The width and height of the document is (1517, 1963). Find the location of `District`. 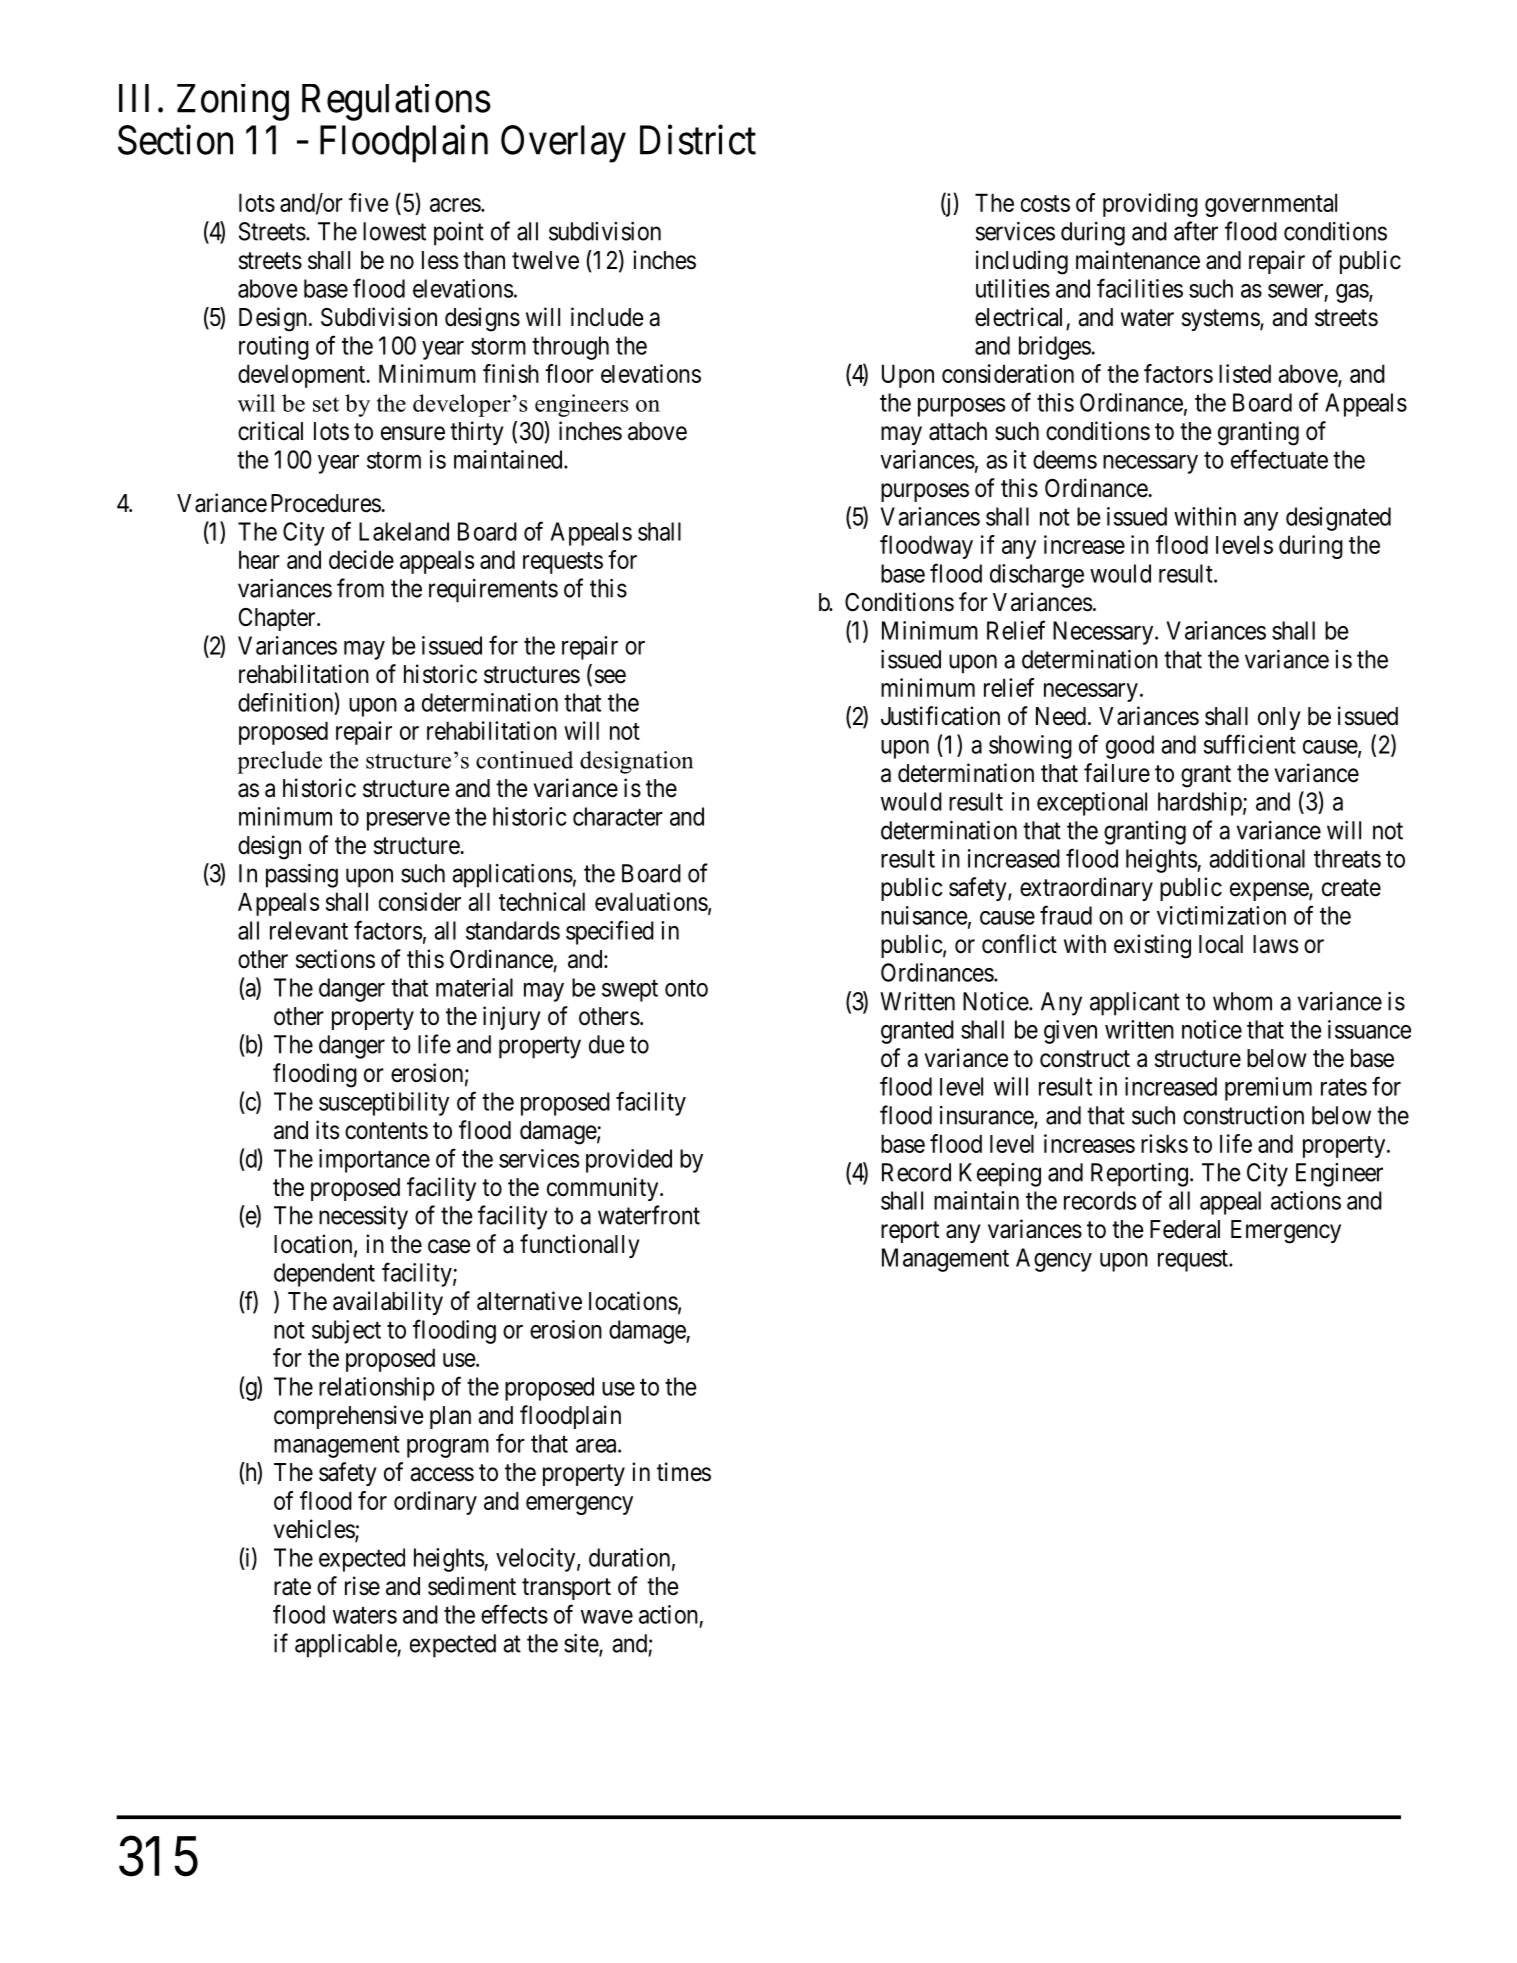

District is located at coordinates (698, 140).
